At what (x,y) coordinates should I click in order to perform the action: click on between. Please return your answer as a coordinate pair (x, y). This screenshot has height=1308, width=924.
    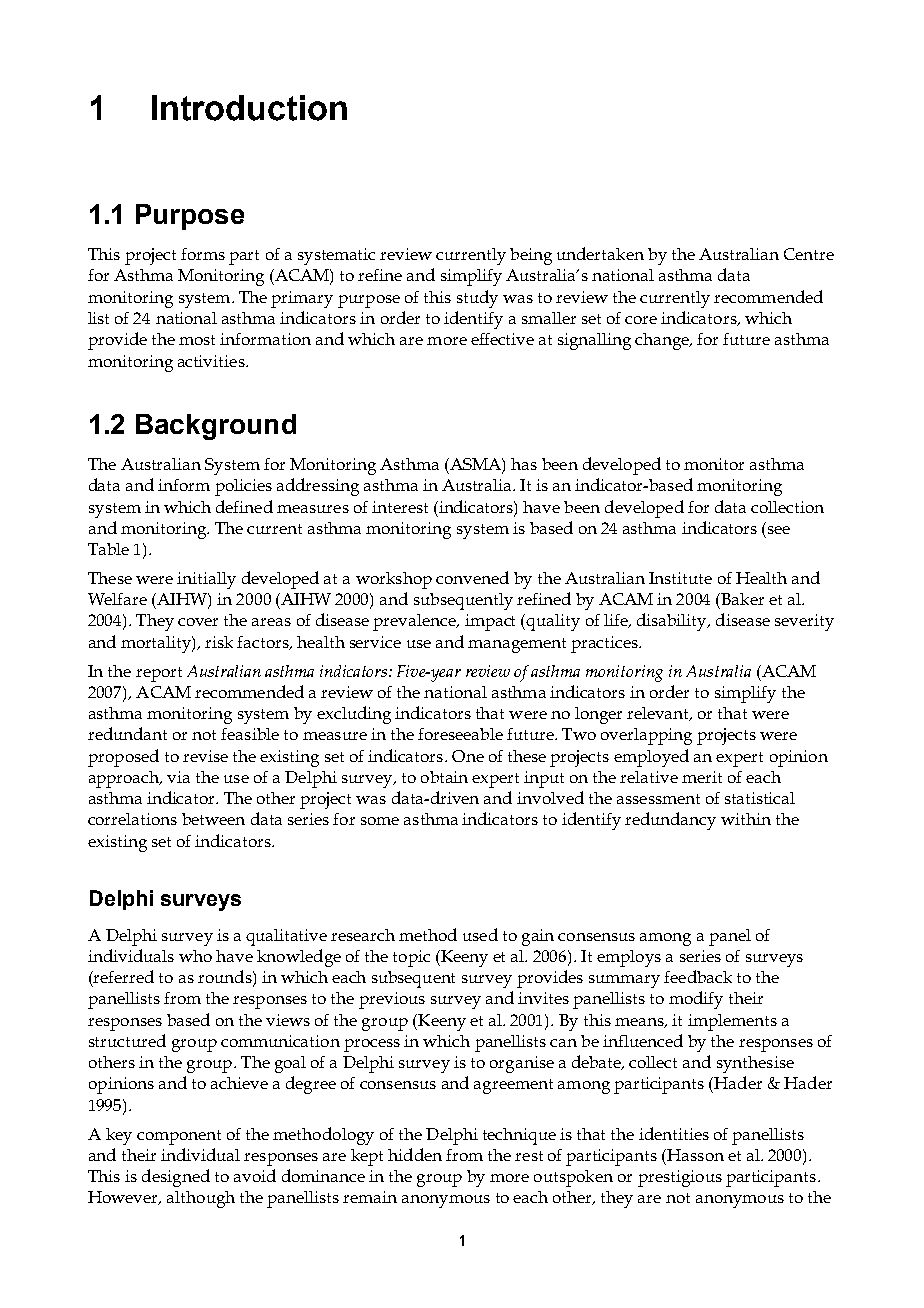
    Looking at the image, I should click on (213, 819).
